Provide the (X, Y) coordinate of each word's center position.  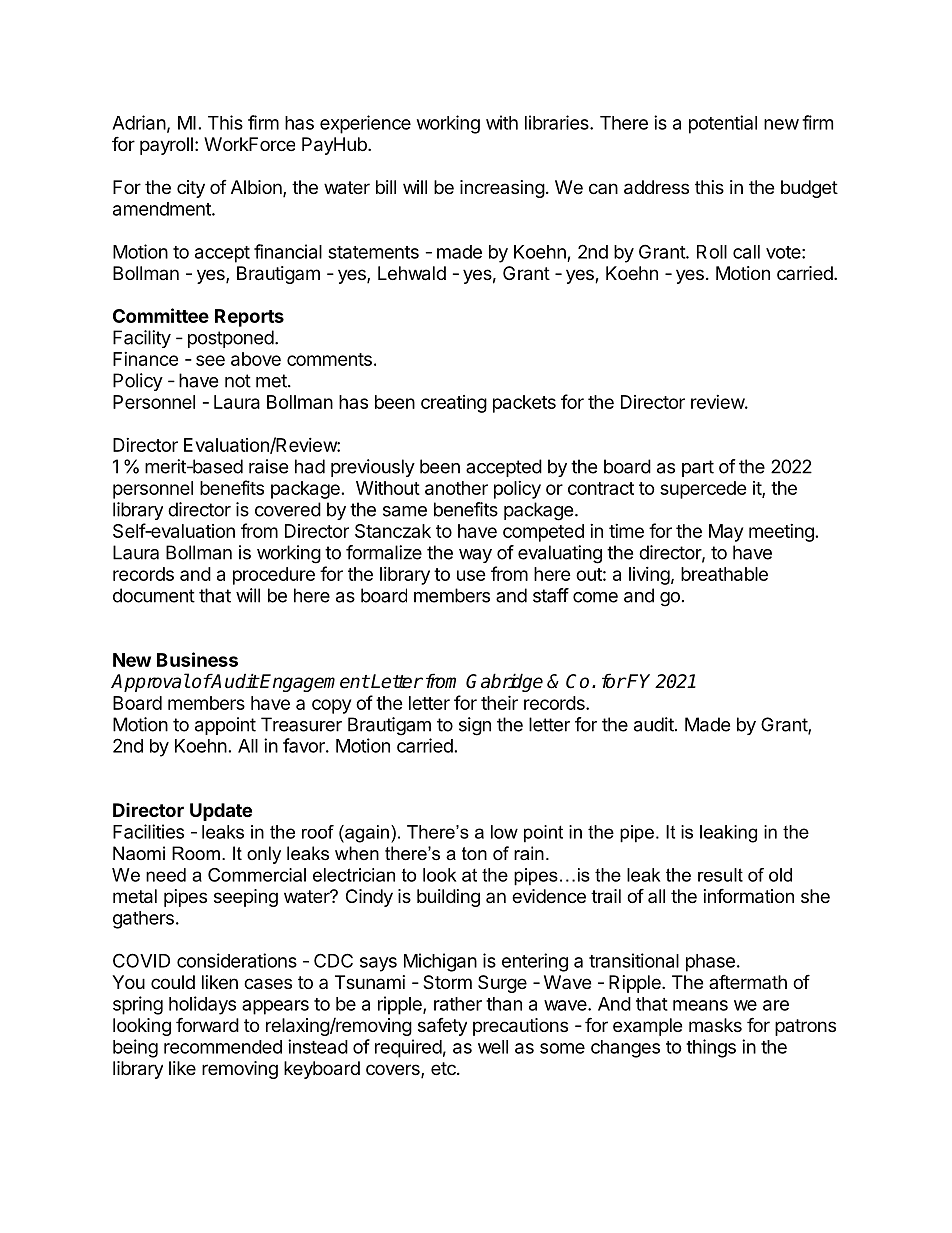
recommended (223, 1047)
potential (723, 124)
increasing (502, 189)
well (493, 1047)
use (471, 575)
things (711, 1048)
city (191, 189)
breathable (724, 574)
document (154, 595)
